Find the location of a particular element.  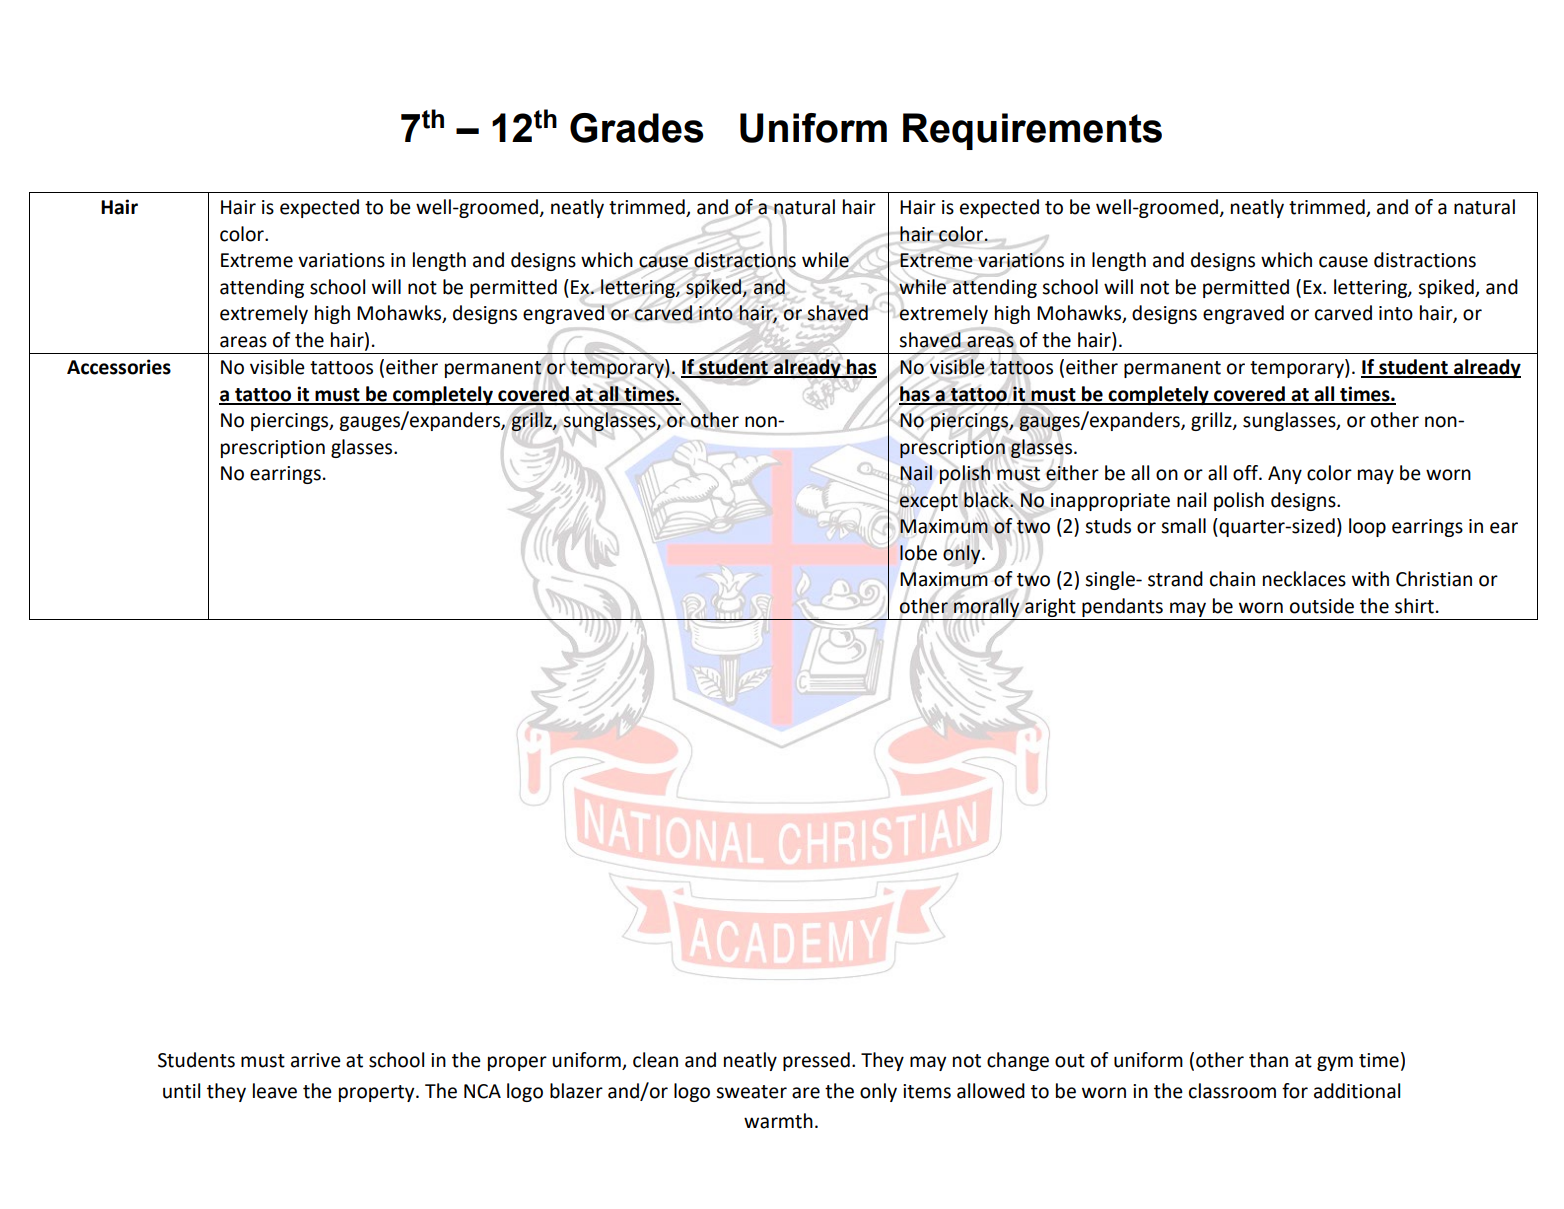

leave is located at coordinates (275, 1091).
